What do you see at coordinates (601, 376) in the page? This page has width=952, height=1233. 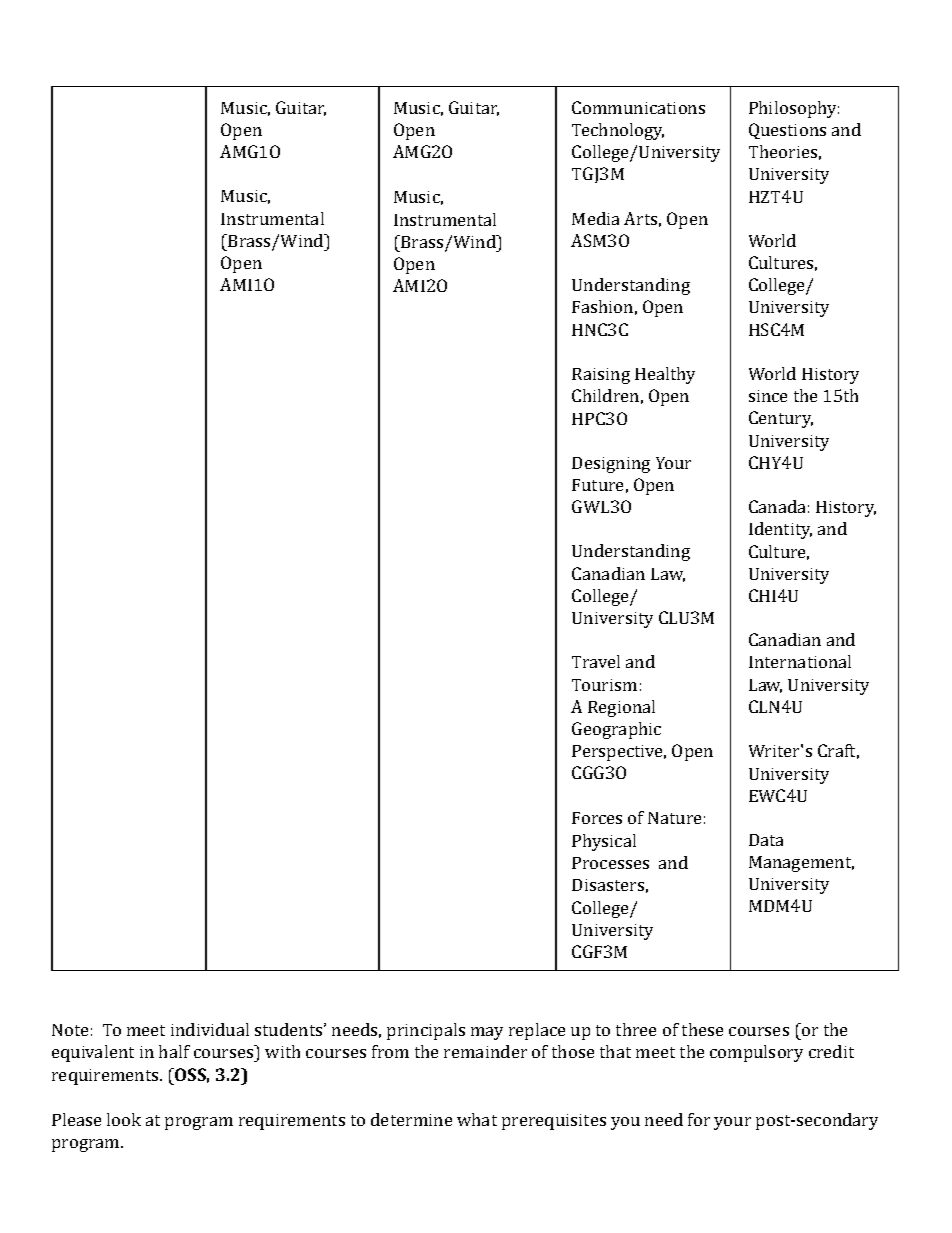 I see `Raising` at bounding box center [601, 376].
